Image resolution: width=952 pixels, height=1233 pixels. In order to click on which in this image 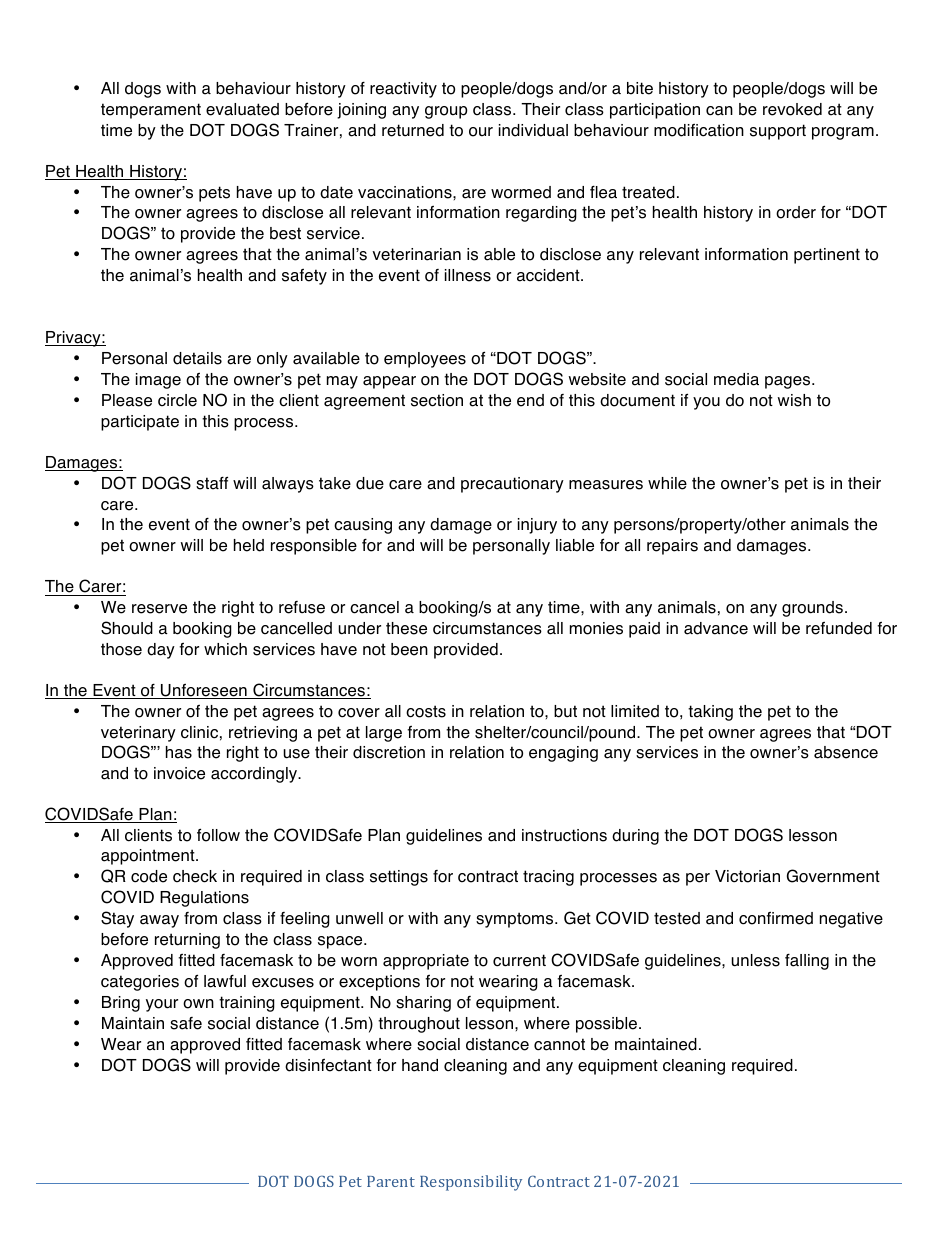, I will do `click(225, 649)`.
